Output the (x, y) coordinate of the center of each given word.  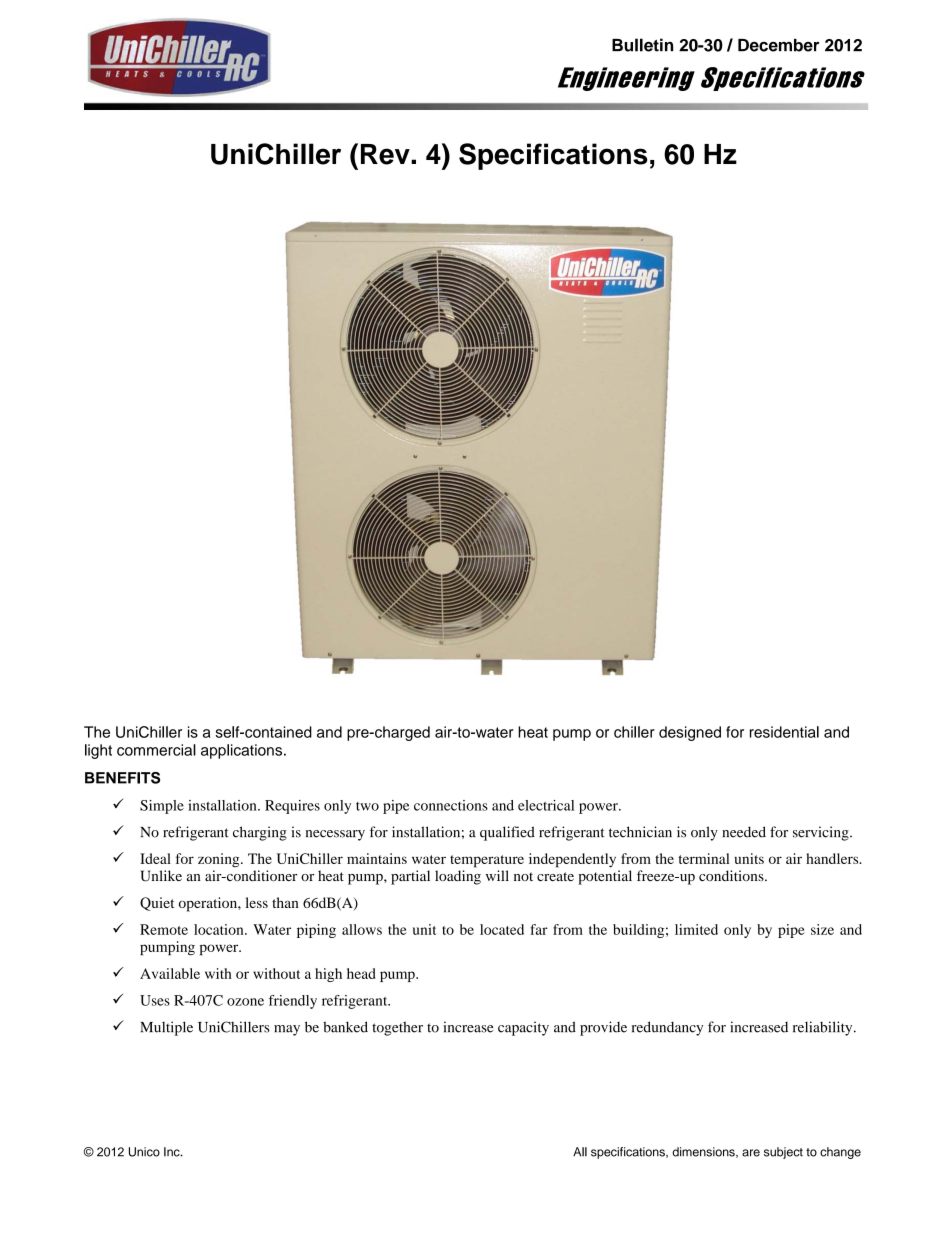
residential (784, 732)
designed (690, 733)
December (778, 45)
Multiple (166, 1028)
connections (451, 805)
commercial (156, 750)
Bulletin (642, 45)
